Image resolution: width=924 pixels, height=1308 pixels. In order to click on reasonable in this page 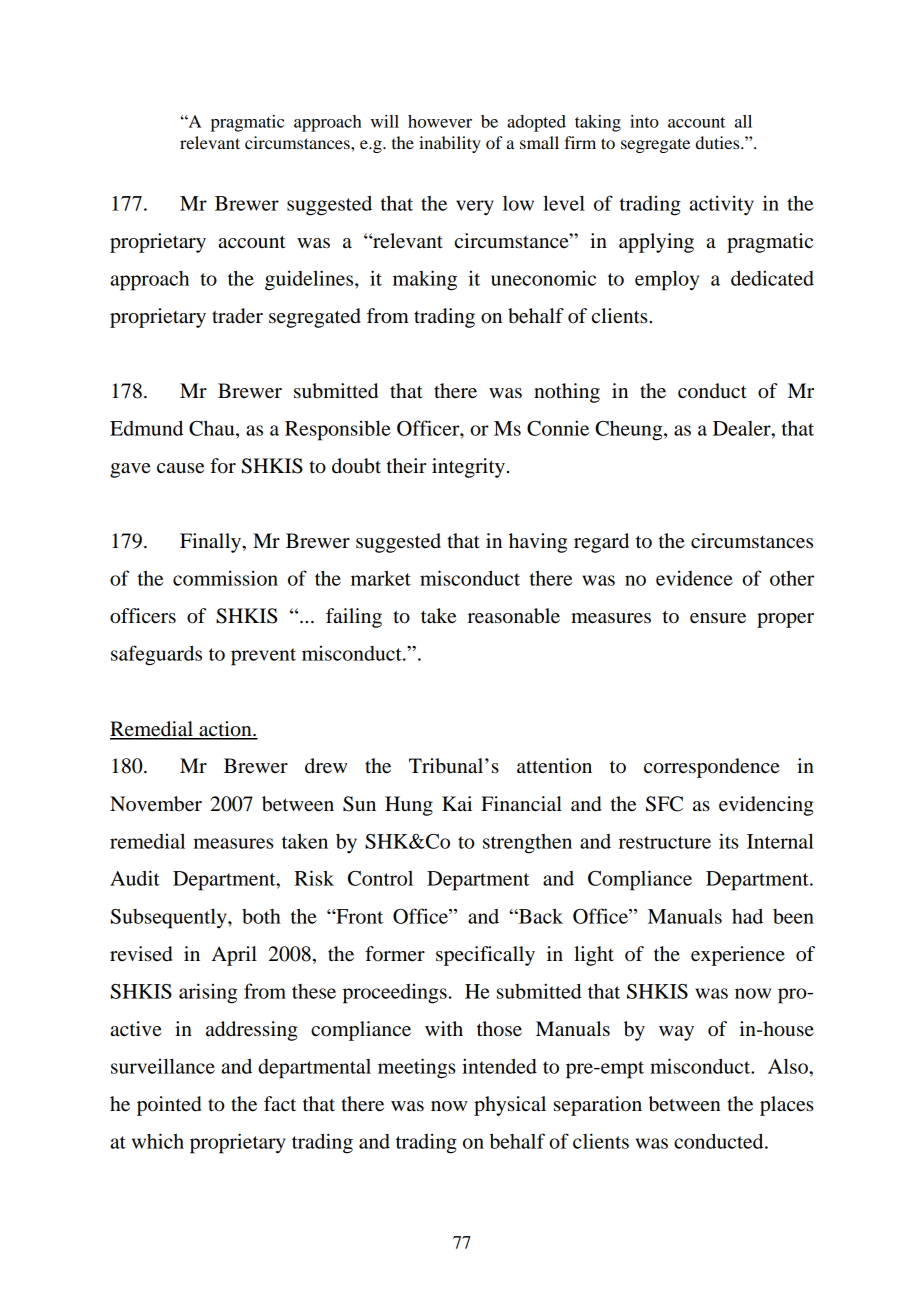, I will do `click(514, 616)`.
